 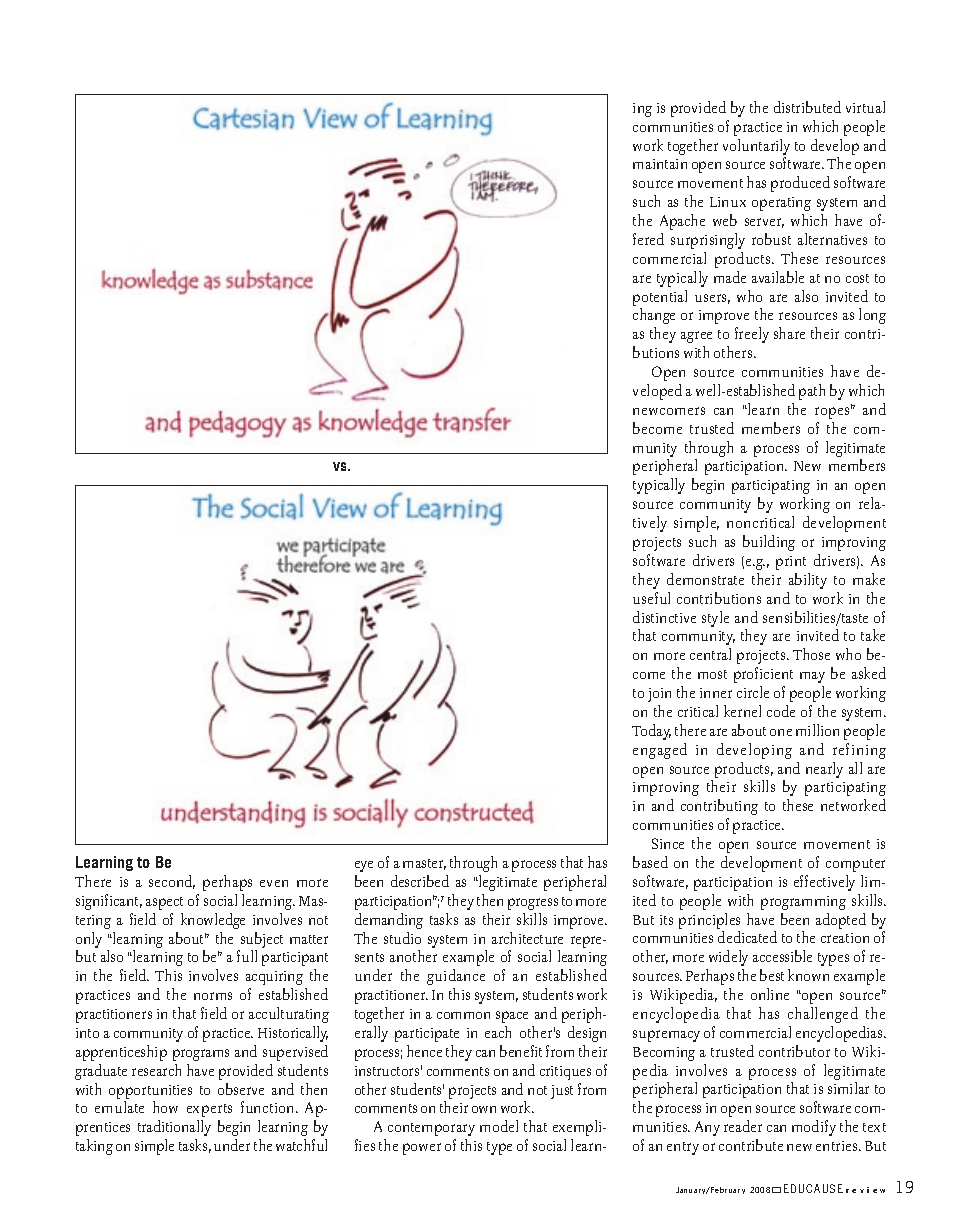 What do you see at coordinates (499, 1126) in the image?
I see `model` at bounding box center [499, 1126].
